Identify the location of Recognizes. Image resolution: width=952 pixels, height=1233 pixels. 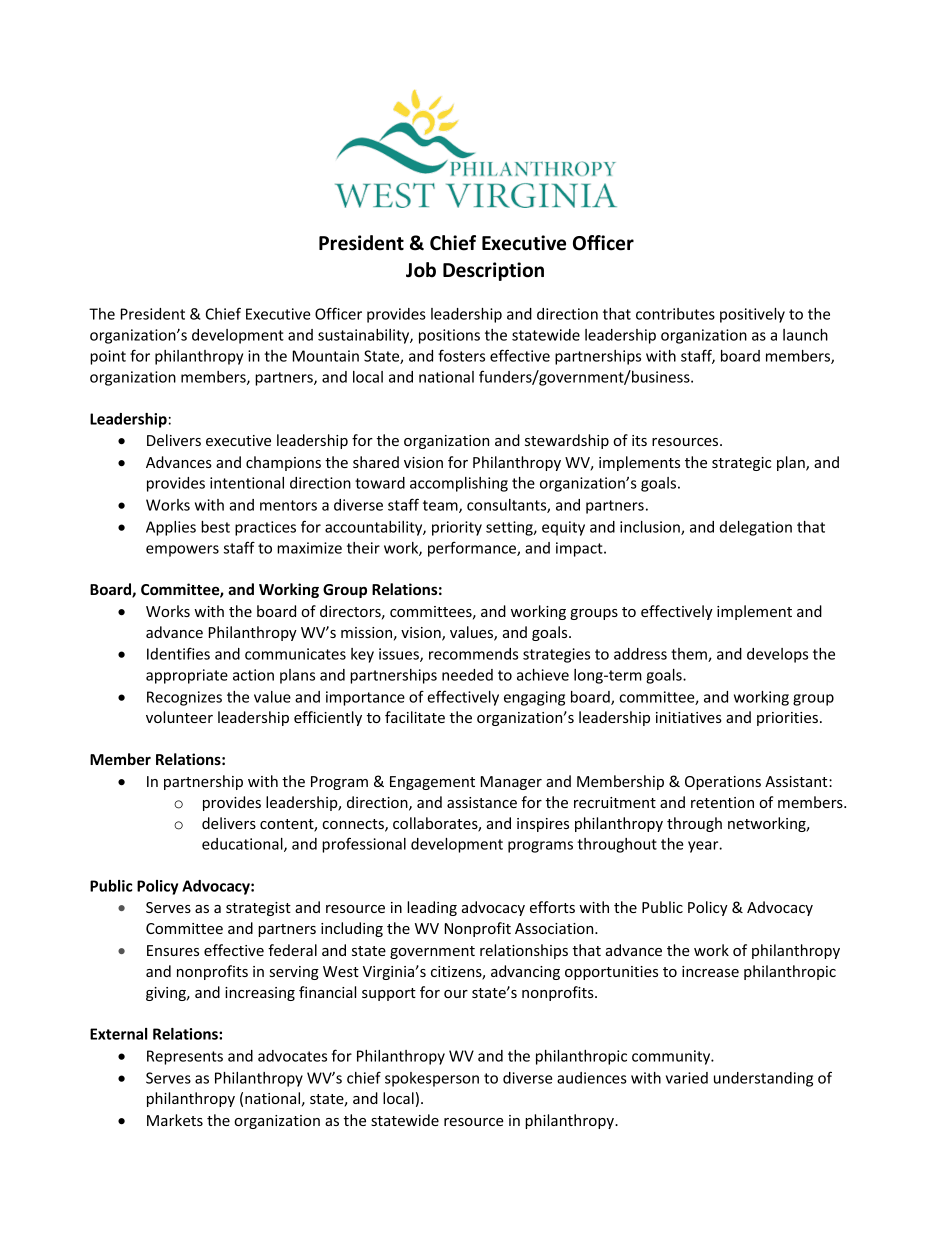
(184, 698).
